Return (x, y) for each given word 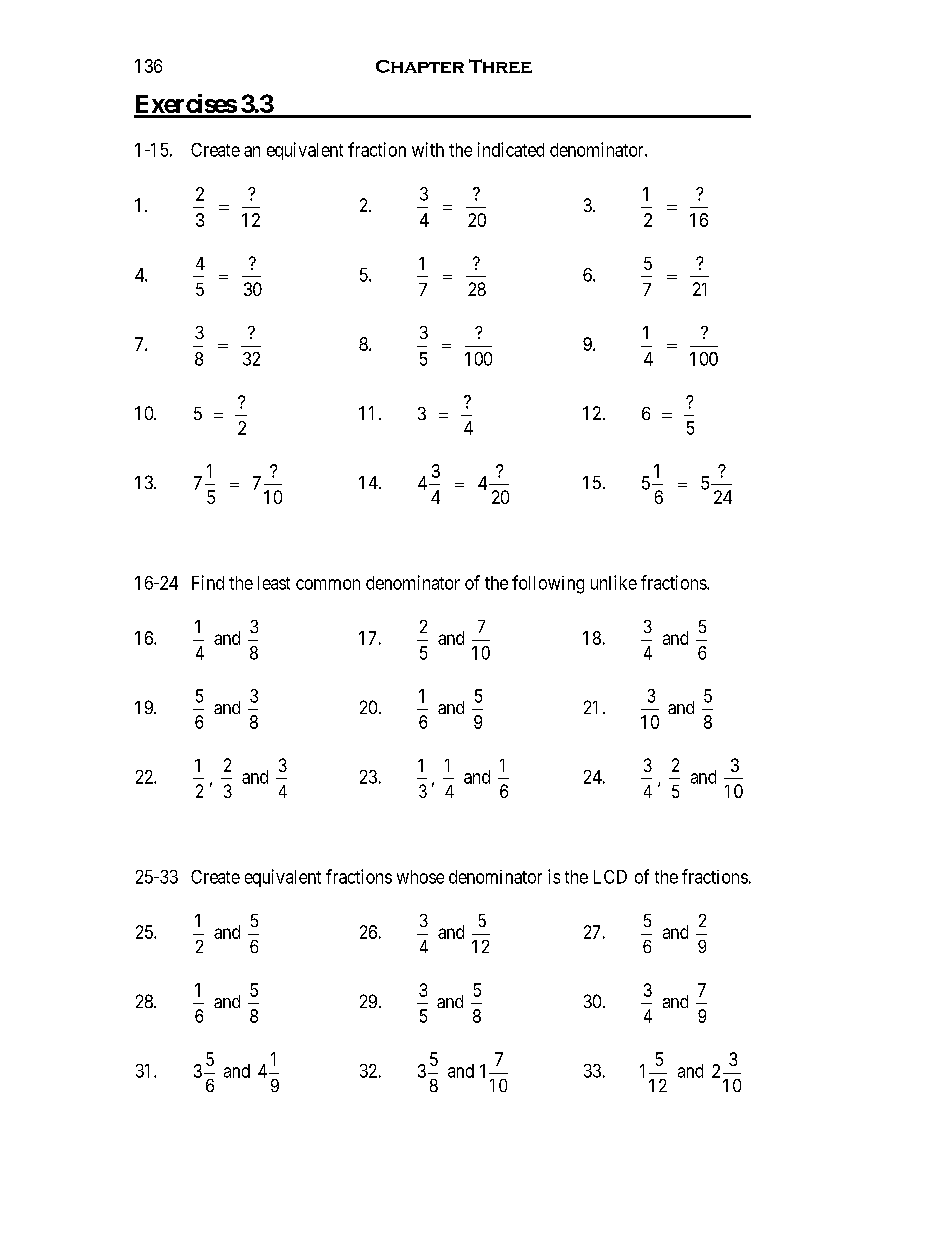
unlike (614, 582)
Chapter (420, 66)
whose (420, 877)
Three (500, 66)
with (428, 149)
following (548, 584)
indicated (511, 149)
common (328, 584)
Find (208, 582)
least (274, 583)
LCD (610, 877)
